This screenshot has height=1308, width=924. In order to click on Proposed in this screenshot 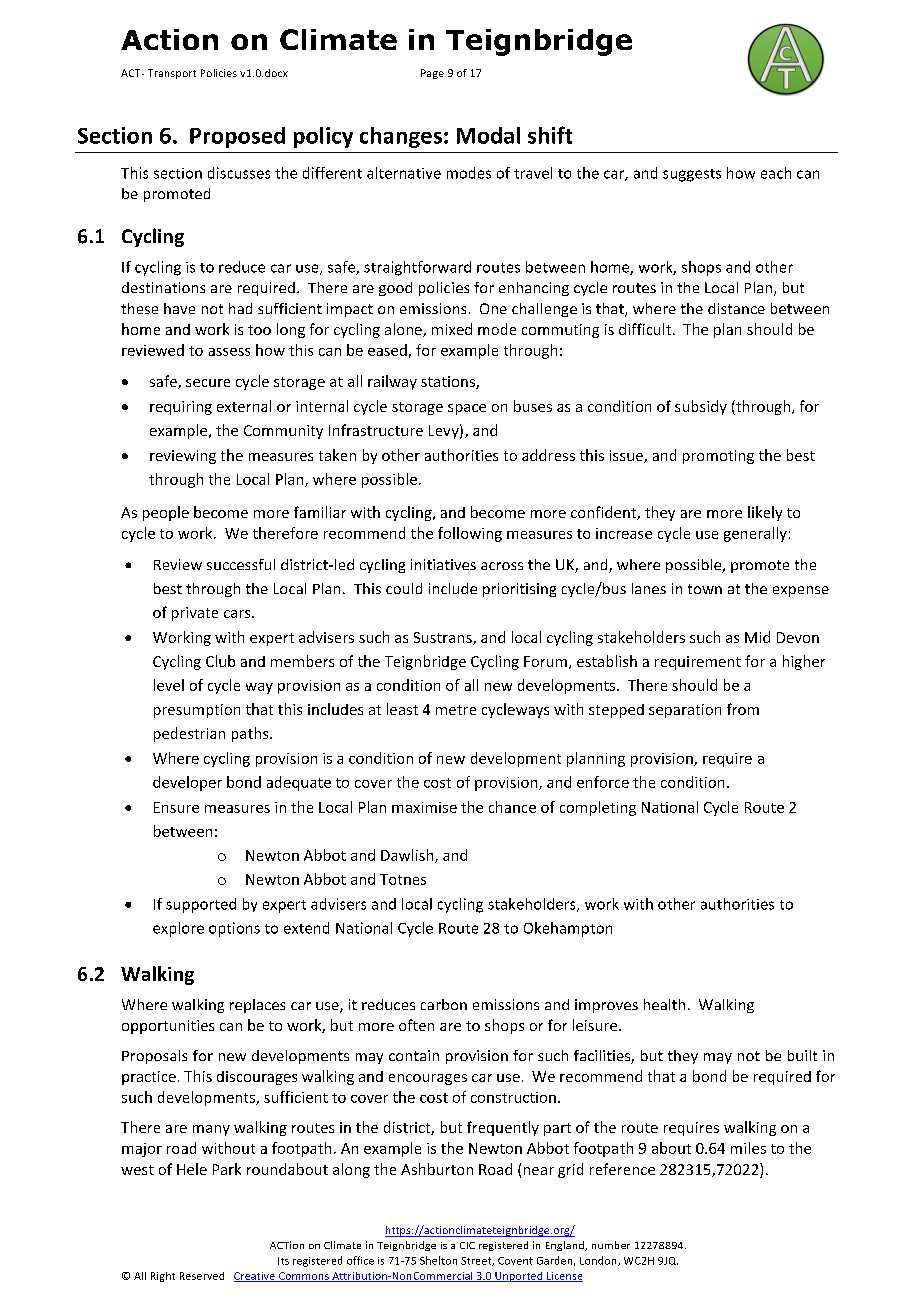, I will do `click(237, 137)`.
